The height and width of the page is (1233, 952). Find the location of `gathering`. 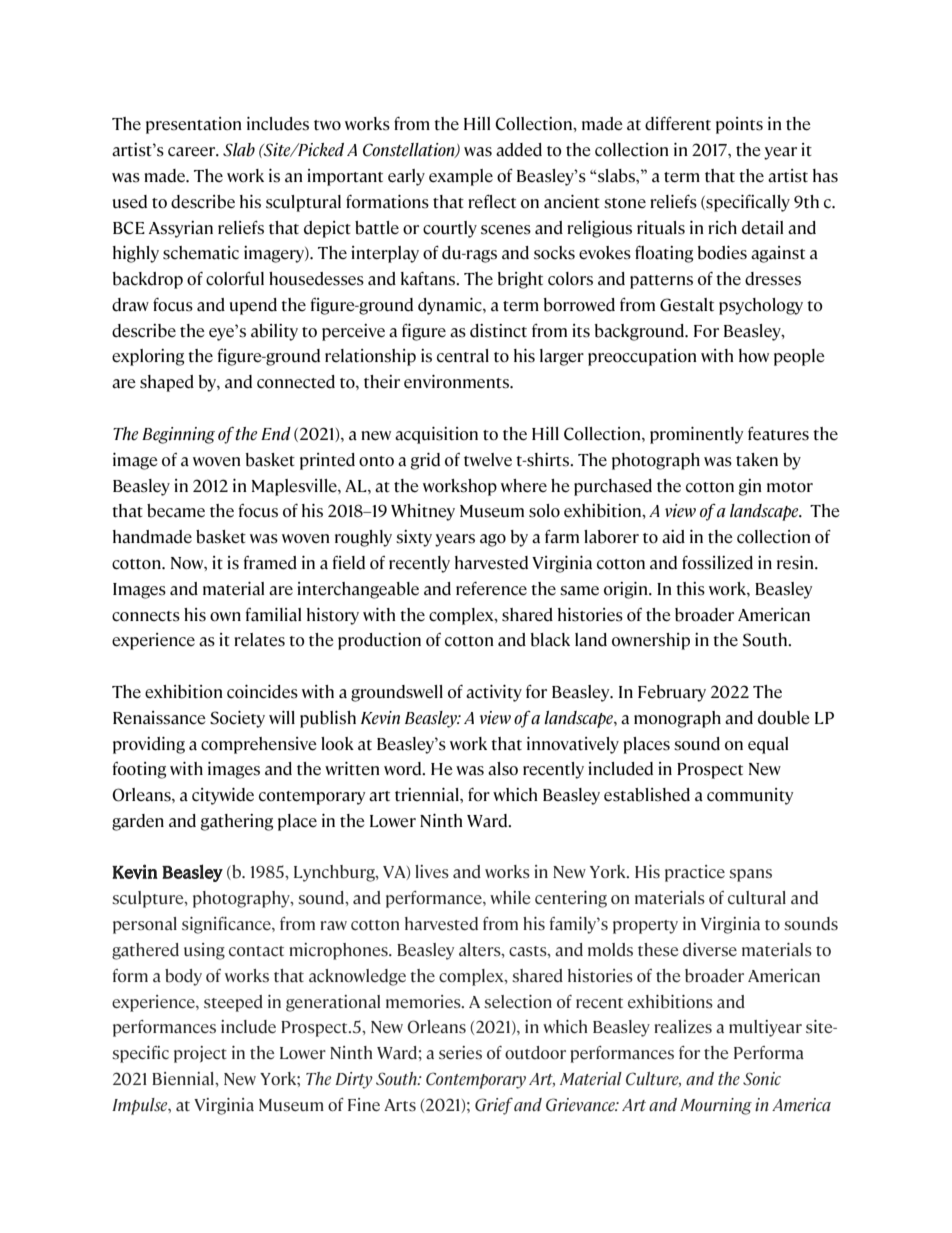

gathering is located at coordinates (237, 822).
